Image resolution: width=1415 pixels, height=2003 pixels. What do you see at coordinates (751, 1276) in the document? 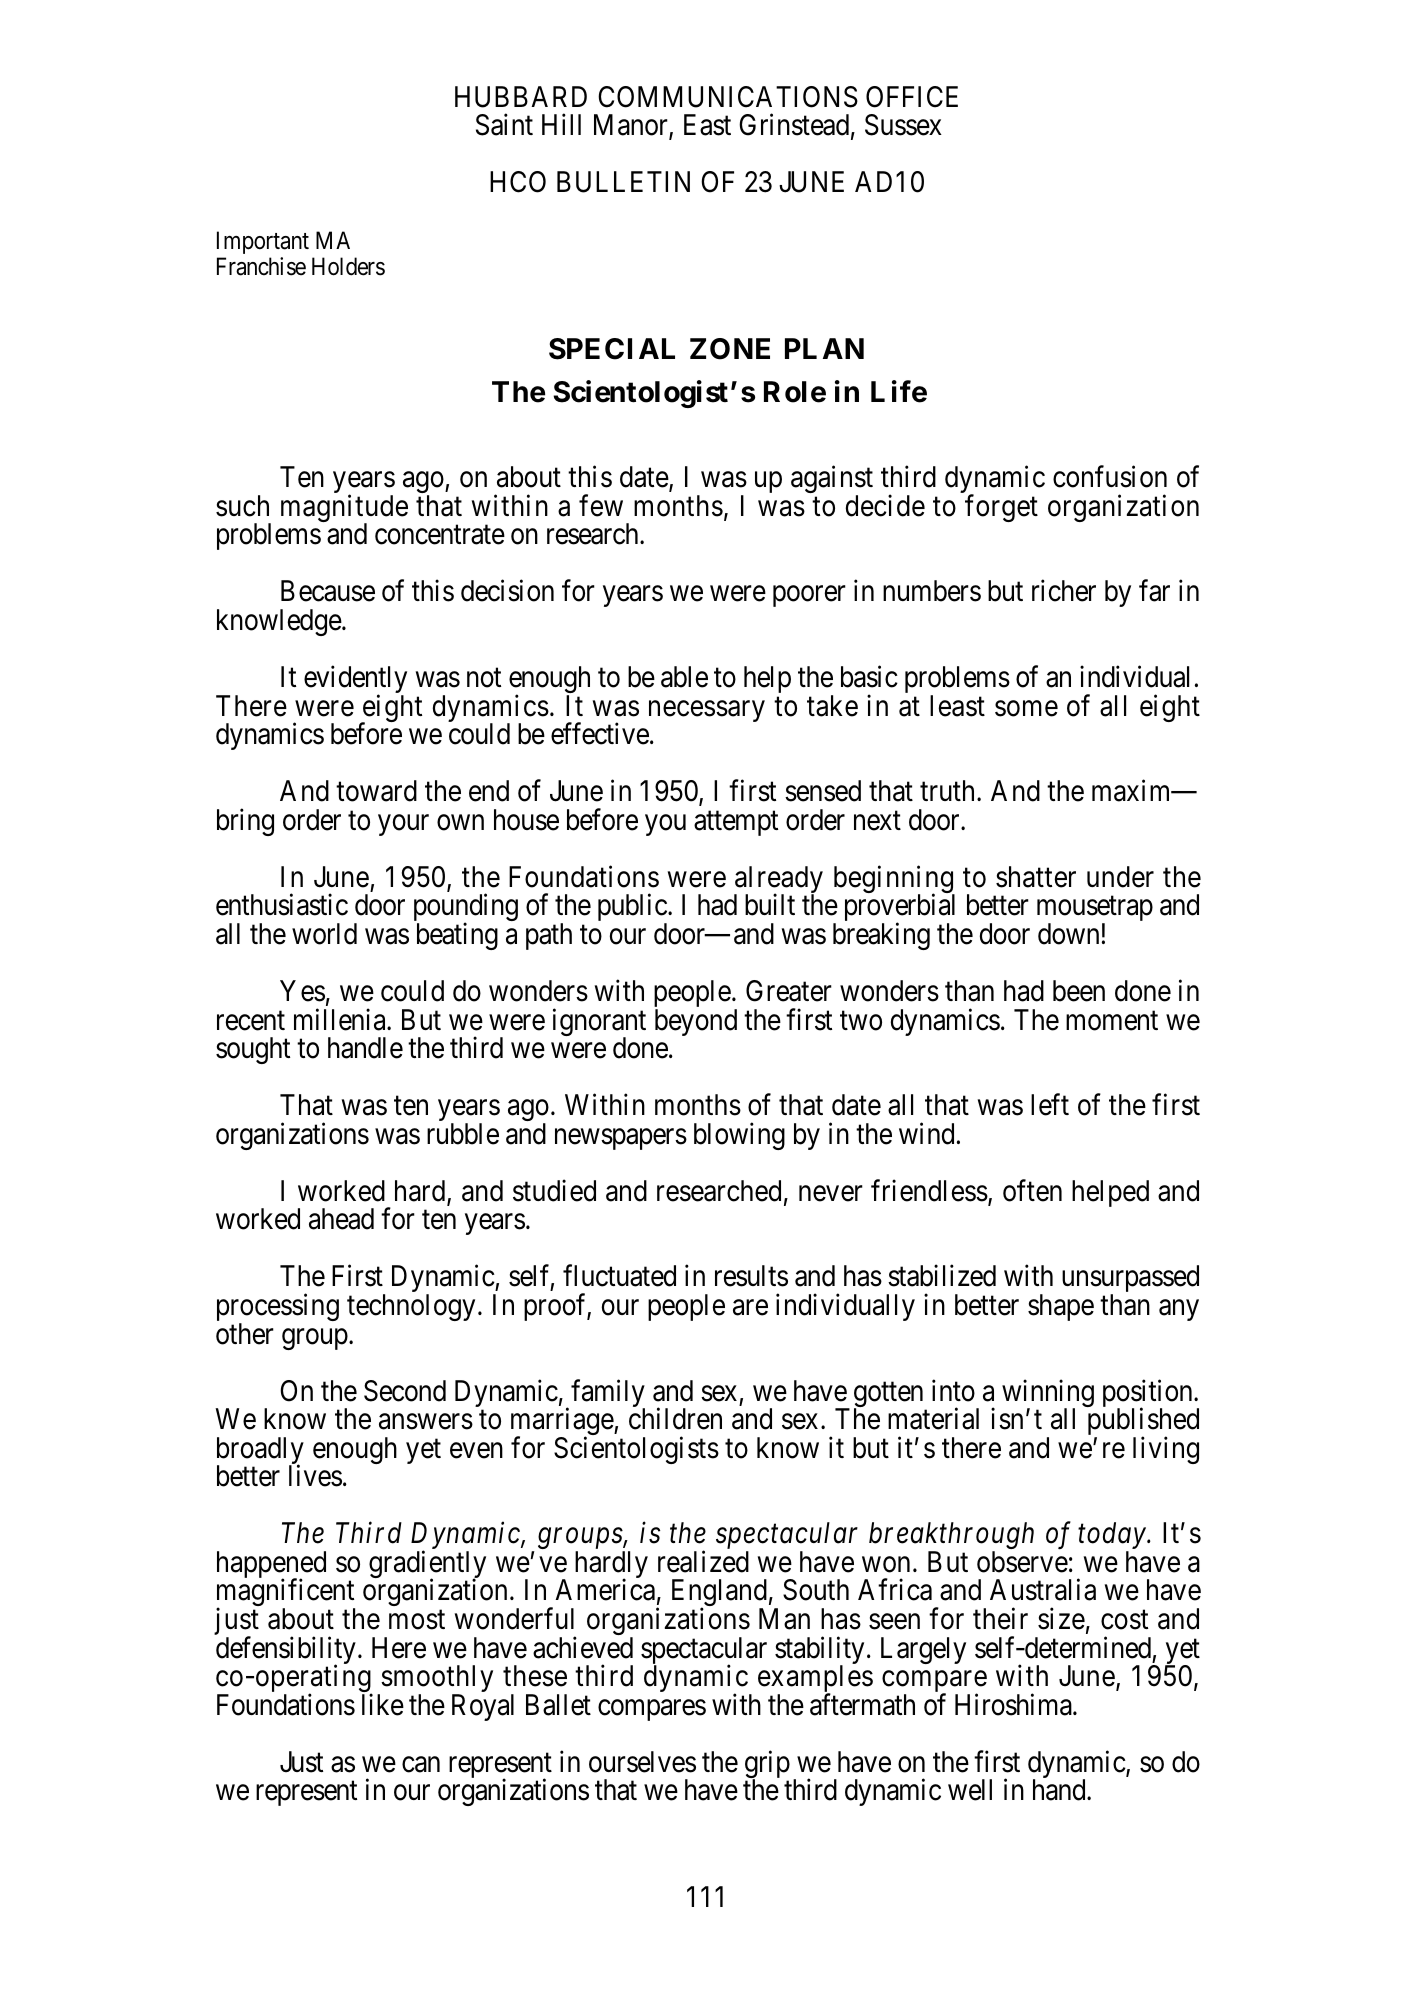
I see `results` at bounding box center [751, 1276].
